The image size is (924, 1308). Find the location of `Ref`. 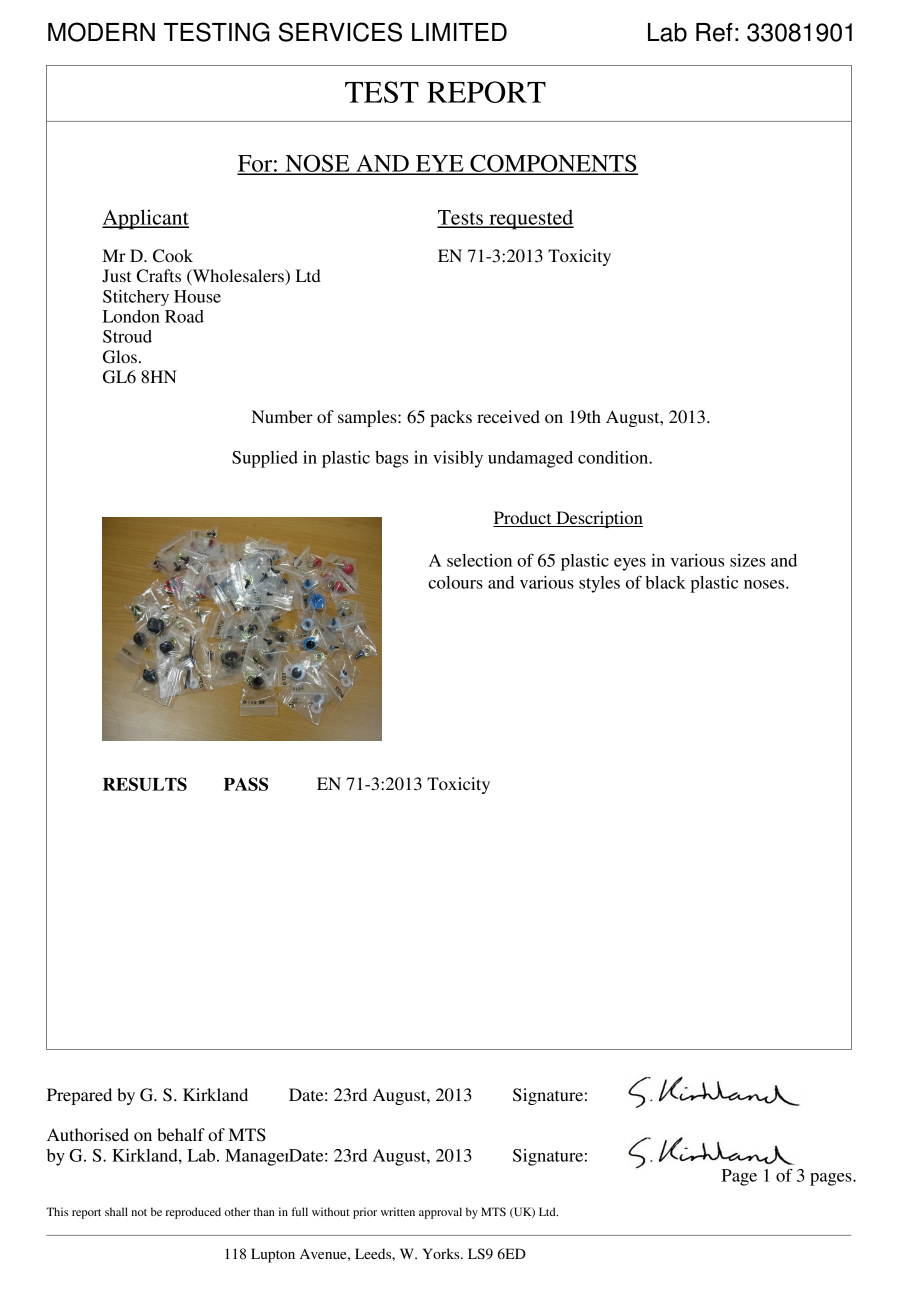

Ref is located at coordinates (714, 32).
